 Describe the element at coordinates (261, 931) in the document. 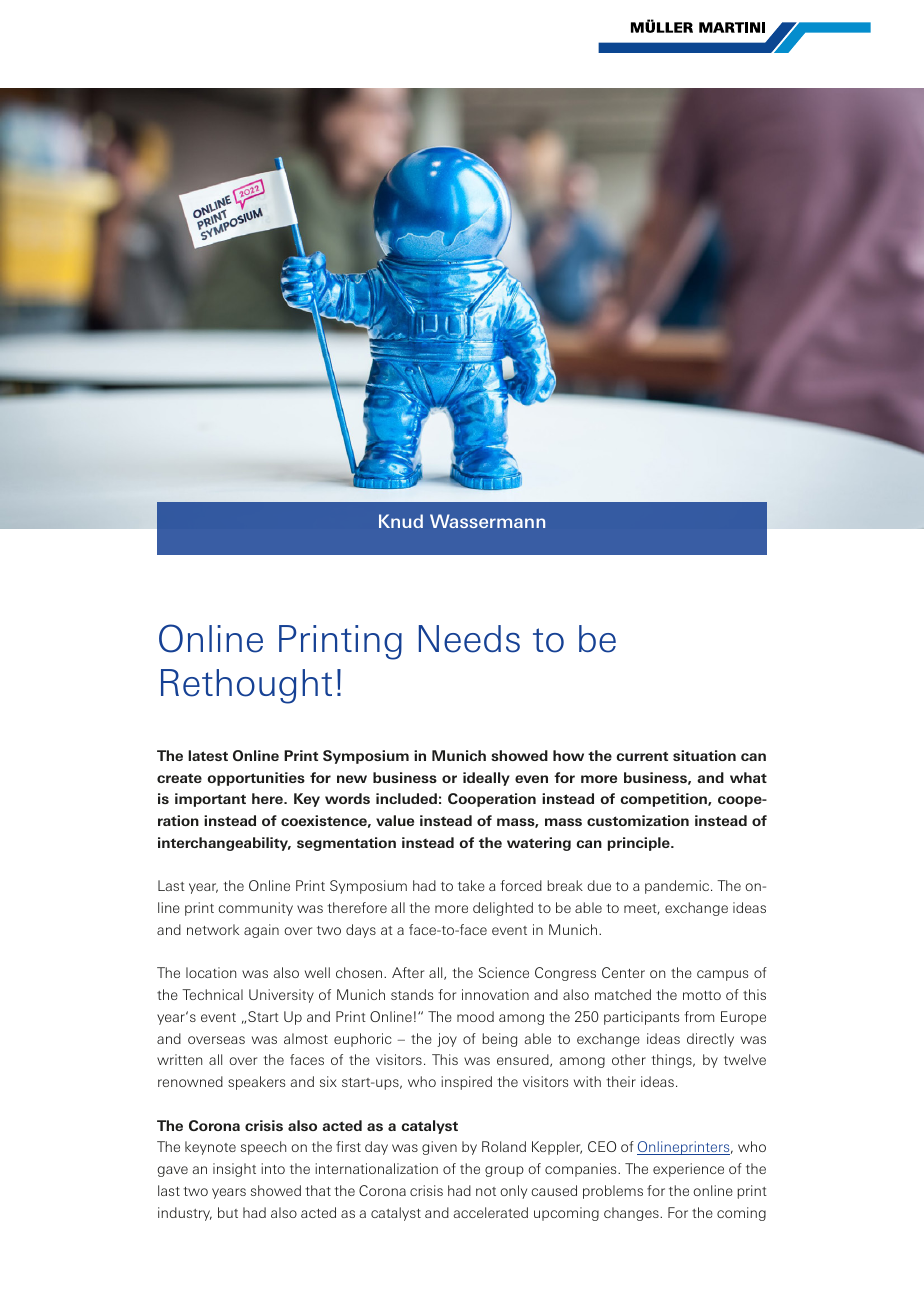

I see `again` at that location.
